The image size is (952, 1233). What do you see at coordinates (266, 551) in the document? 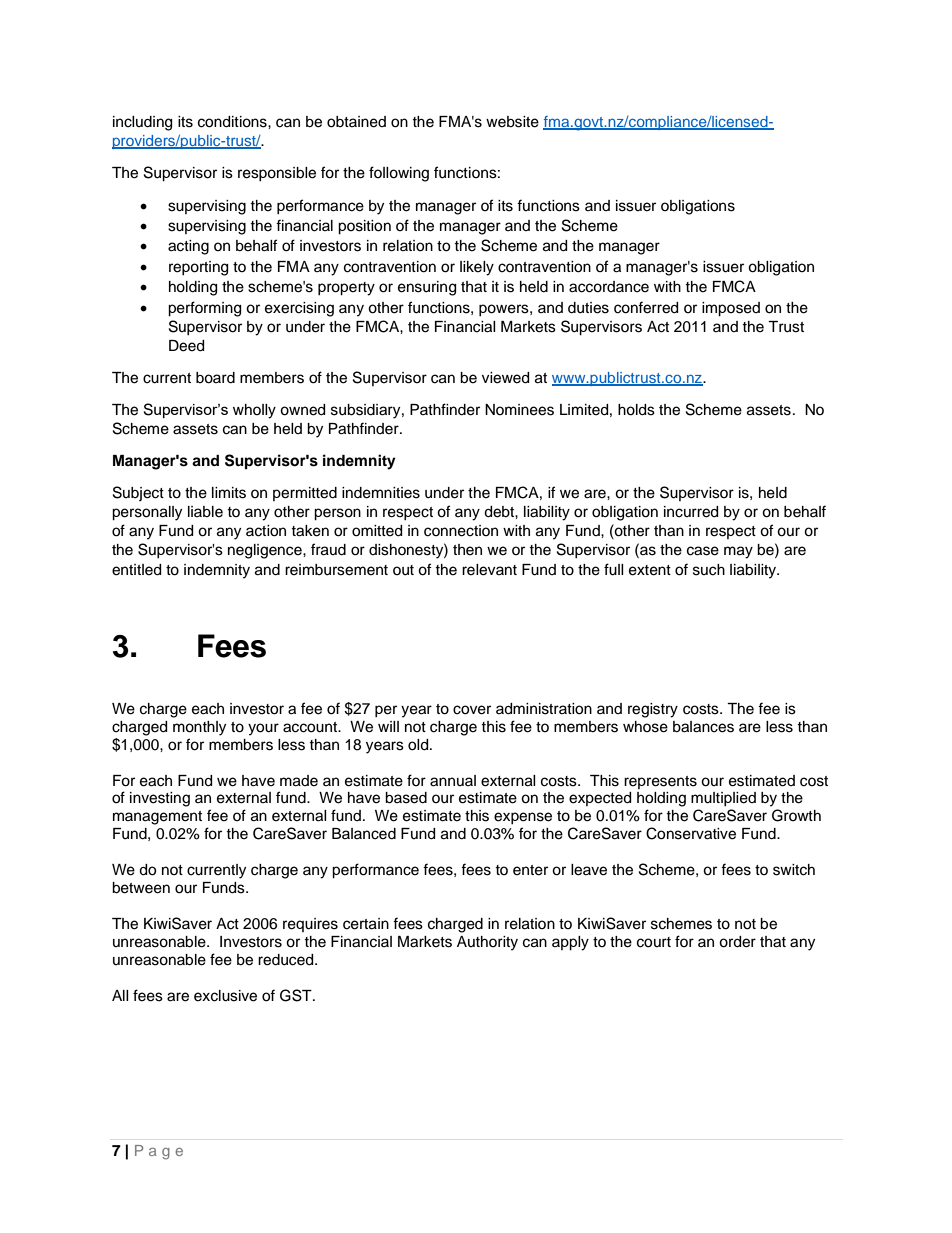
I see `negligence` at bounding box center [266, 551].
